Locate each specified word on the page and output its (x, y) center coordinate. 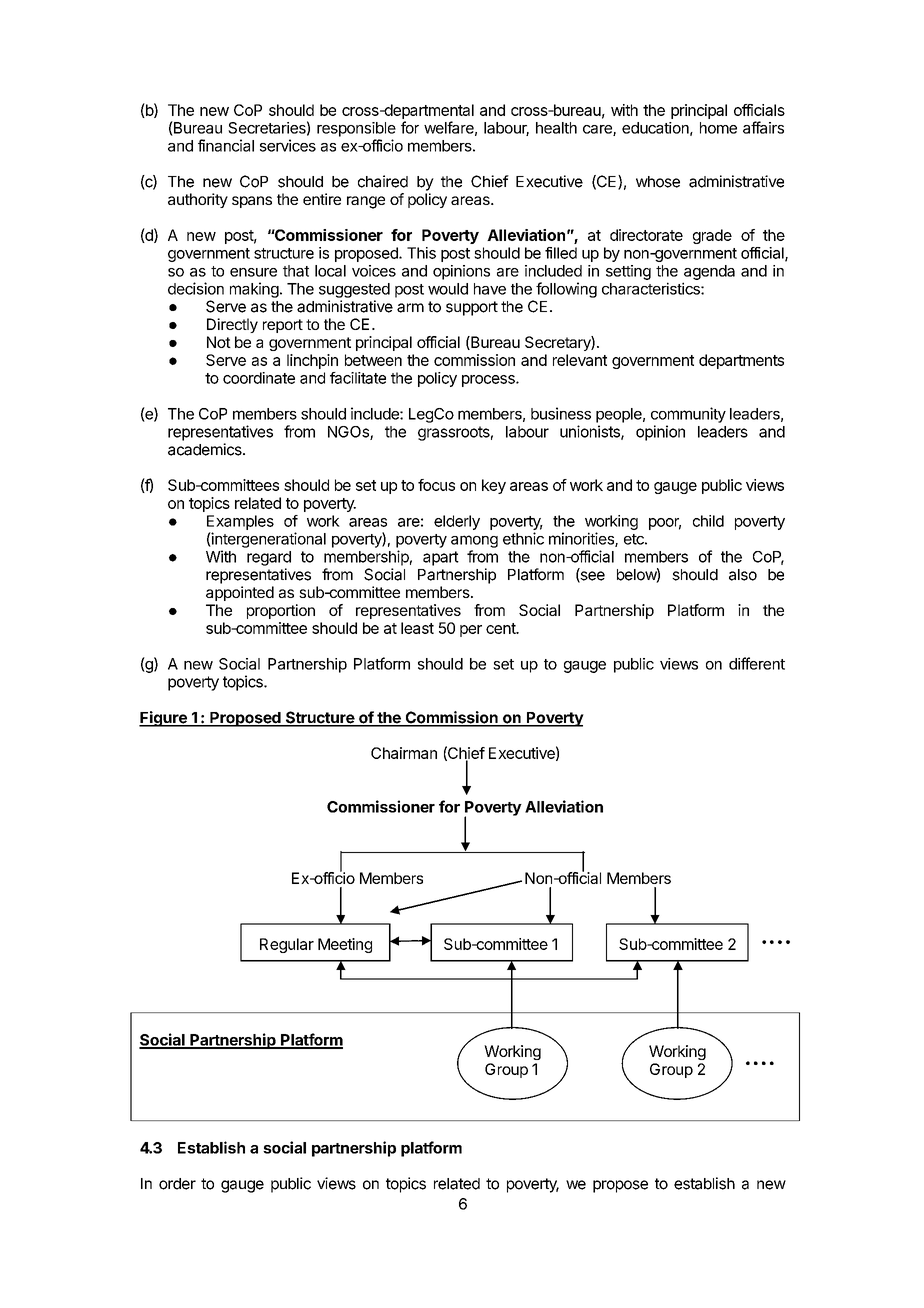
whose (658, 182)
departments (741, 361)
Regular (287, 945)
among (474, 541)
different (757, 663)
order (177, 1184)
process (489, 381)
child (708, 521)
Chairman (404, 753)
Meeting (345, 945)
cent (502, 628)
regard (269, 558)
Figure (164, 719)
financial (226, 145)
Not (219, 342)
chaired (383, 181)
